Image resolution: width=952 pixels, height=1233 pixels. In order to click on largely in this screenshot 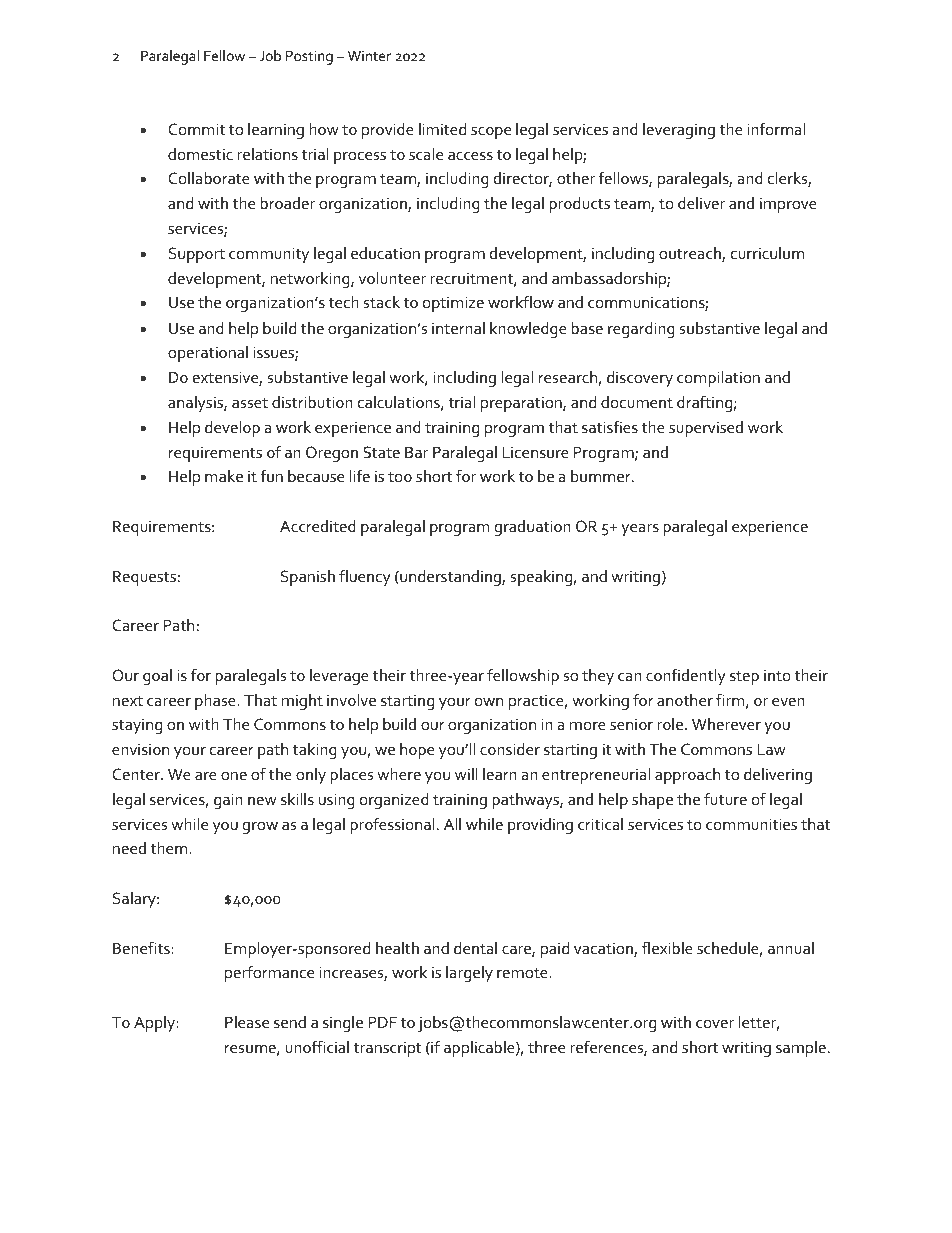, I will do `click(469, 974)`.
